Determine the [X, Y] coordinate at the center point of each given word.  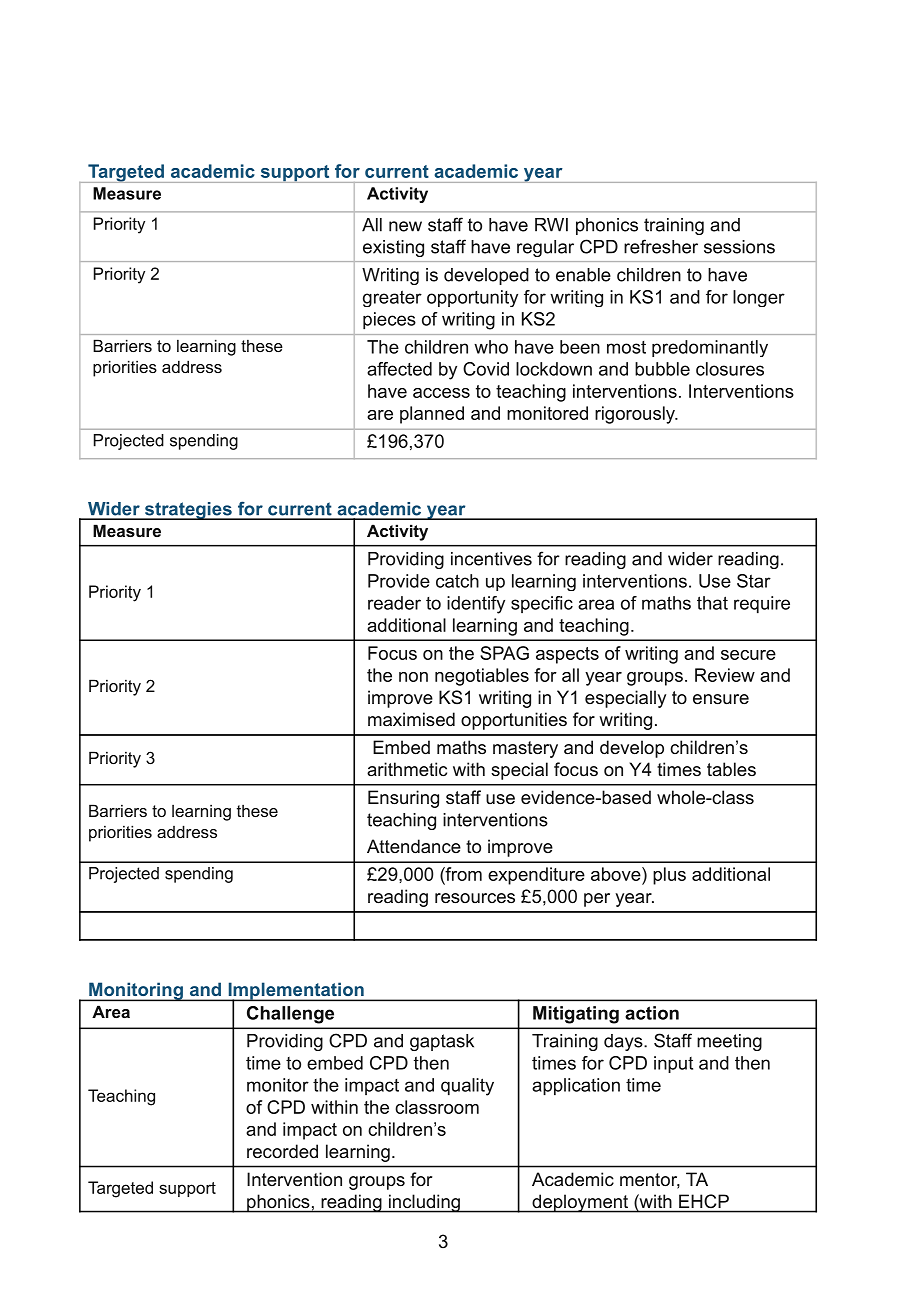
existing [393, 248]
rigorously [636, 415]
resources [475, 898]
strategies [188, 511]
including [424, 1203]
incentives [491, 559]
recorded [282, 1151]
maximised [411, 719]
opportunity [472, 298]
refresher [661, 246]
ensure [721, 699]
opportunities [514, 721]
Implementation [296, 992]
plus [669, 876]
